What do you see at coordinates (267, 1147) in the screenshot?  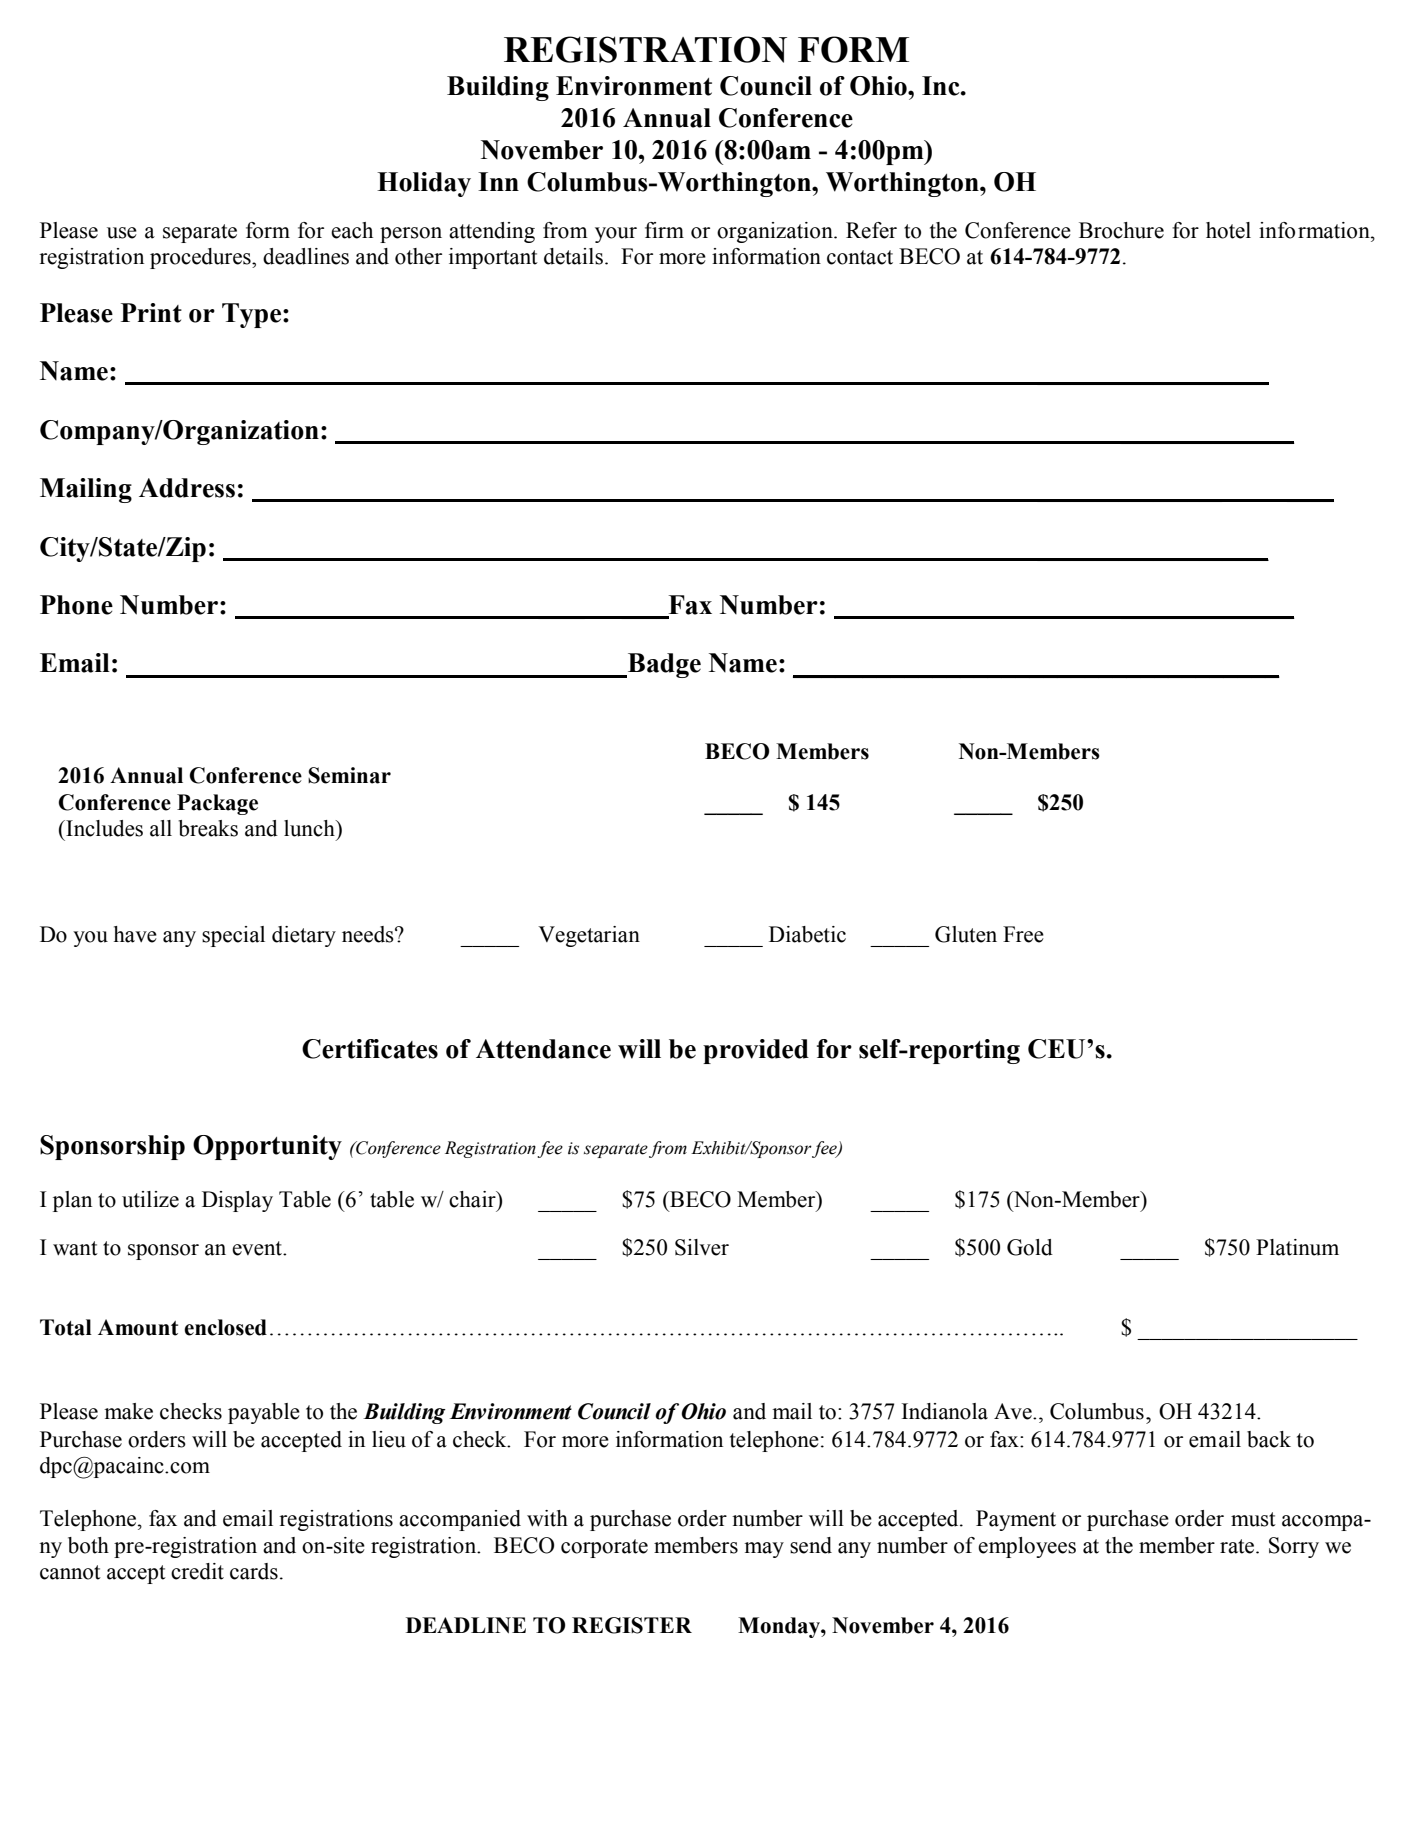 I see `Opportunity` at bounding box center [267, 1147].
